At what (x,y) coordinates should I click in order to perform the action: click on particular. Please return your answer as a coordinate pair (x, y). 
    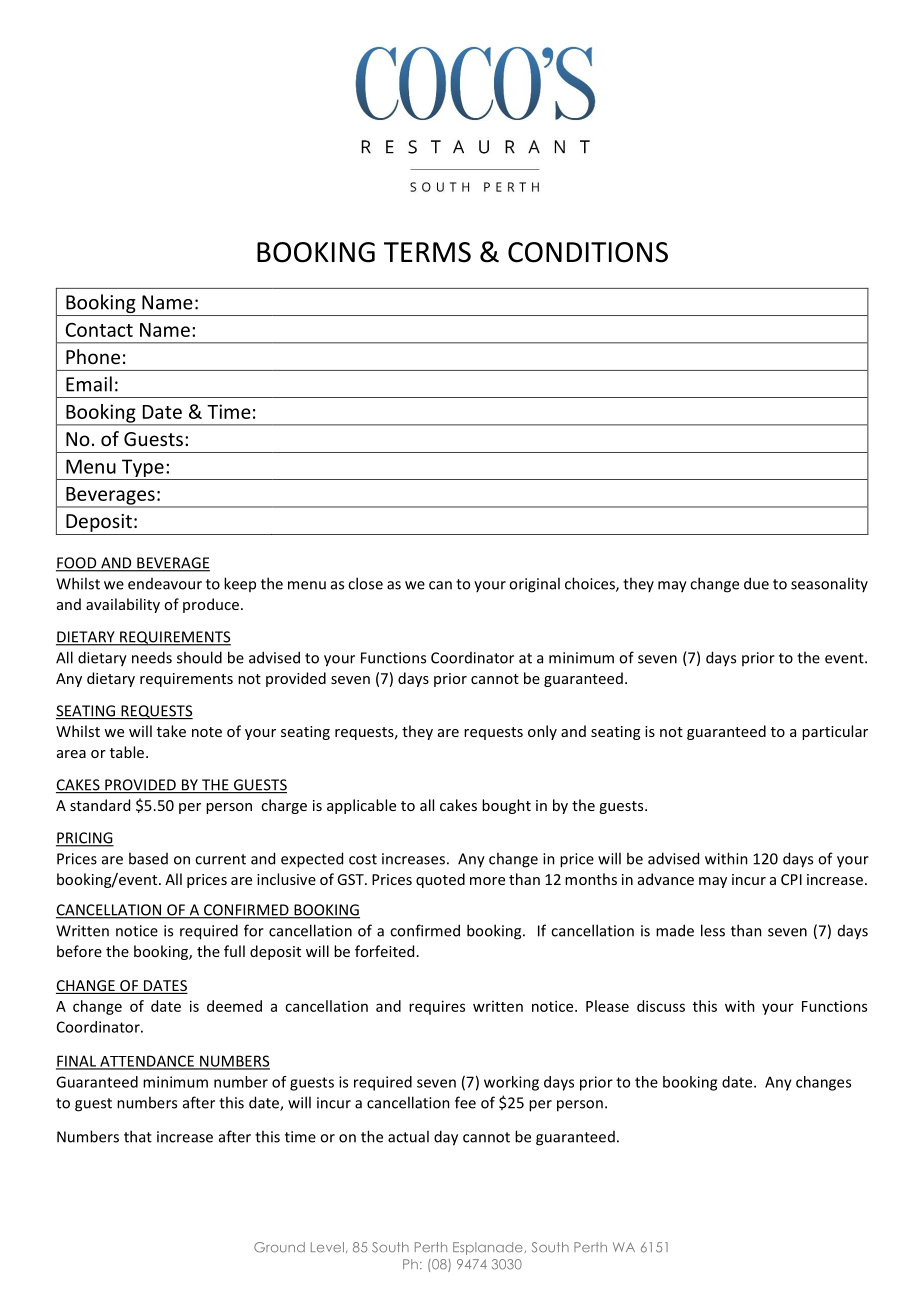
    Looking at the image, I should click on (835, 732).
